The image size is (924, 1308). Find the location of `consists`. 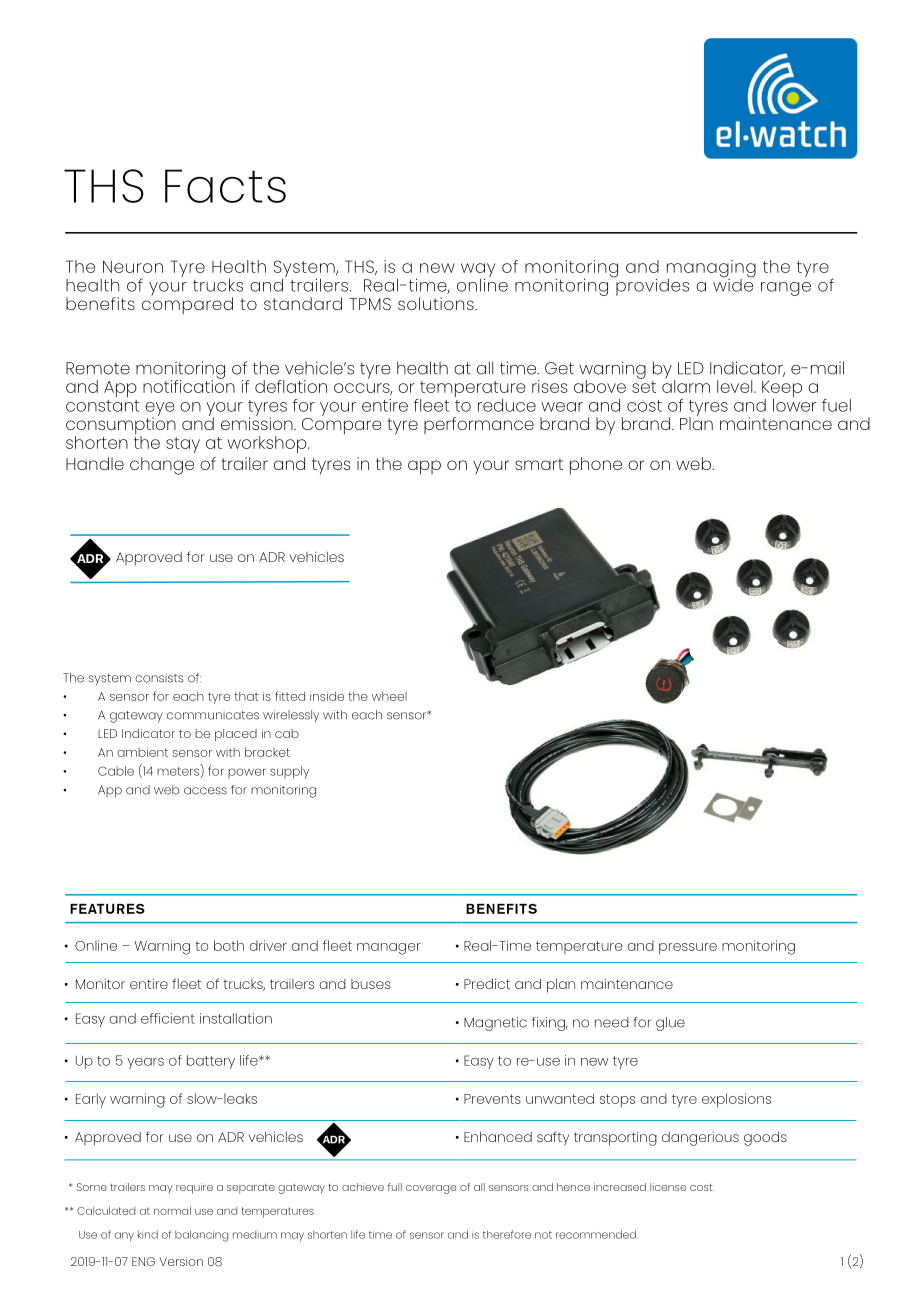

consists is located at coordinates (159, 678).
